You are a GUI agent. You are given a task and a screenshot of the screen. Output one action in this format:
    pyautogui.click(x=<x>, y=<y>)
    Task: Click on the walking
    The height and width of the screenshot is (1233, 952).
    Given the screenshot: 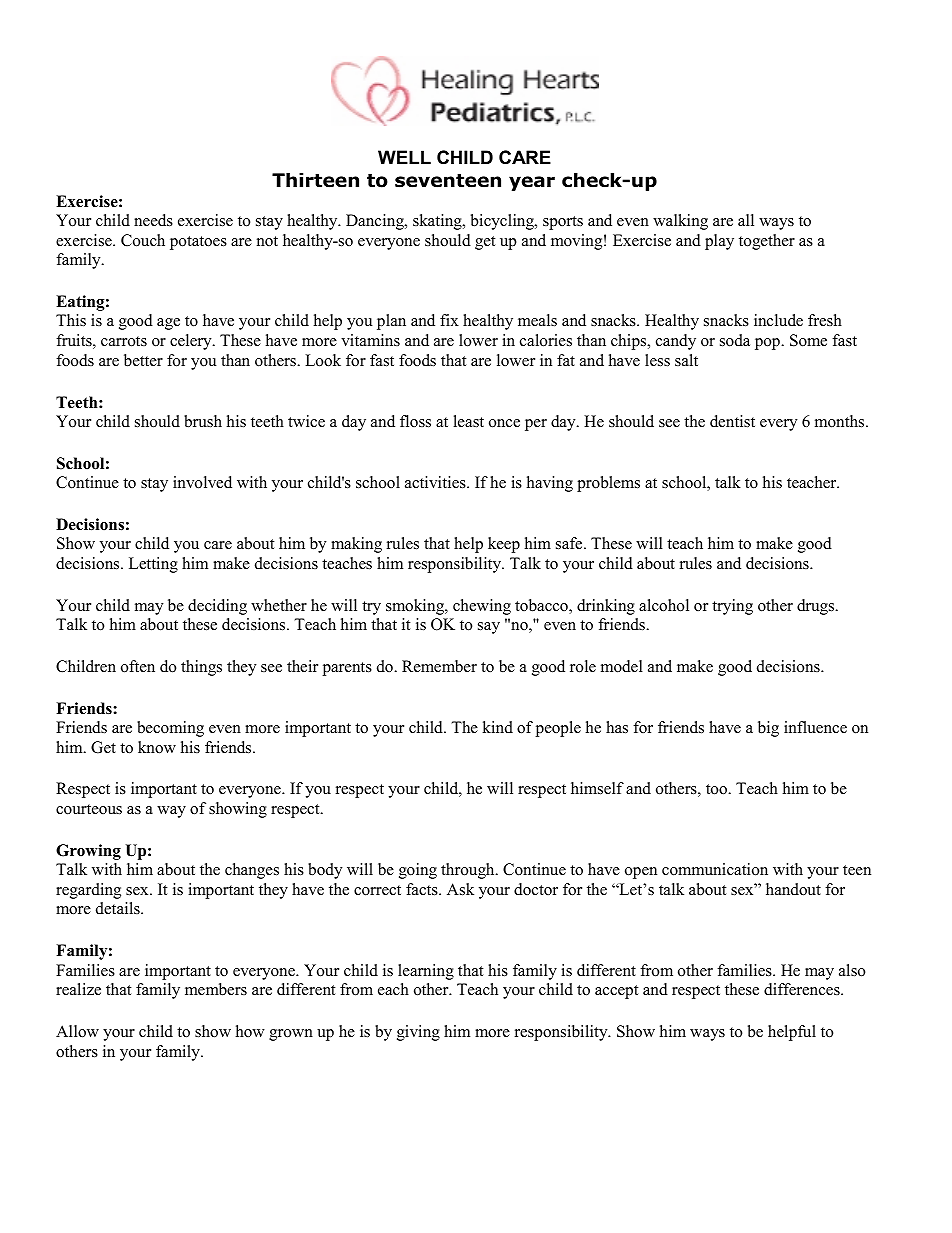 What is the action you would take?
    pyautogui.click(x=680, y=222)
